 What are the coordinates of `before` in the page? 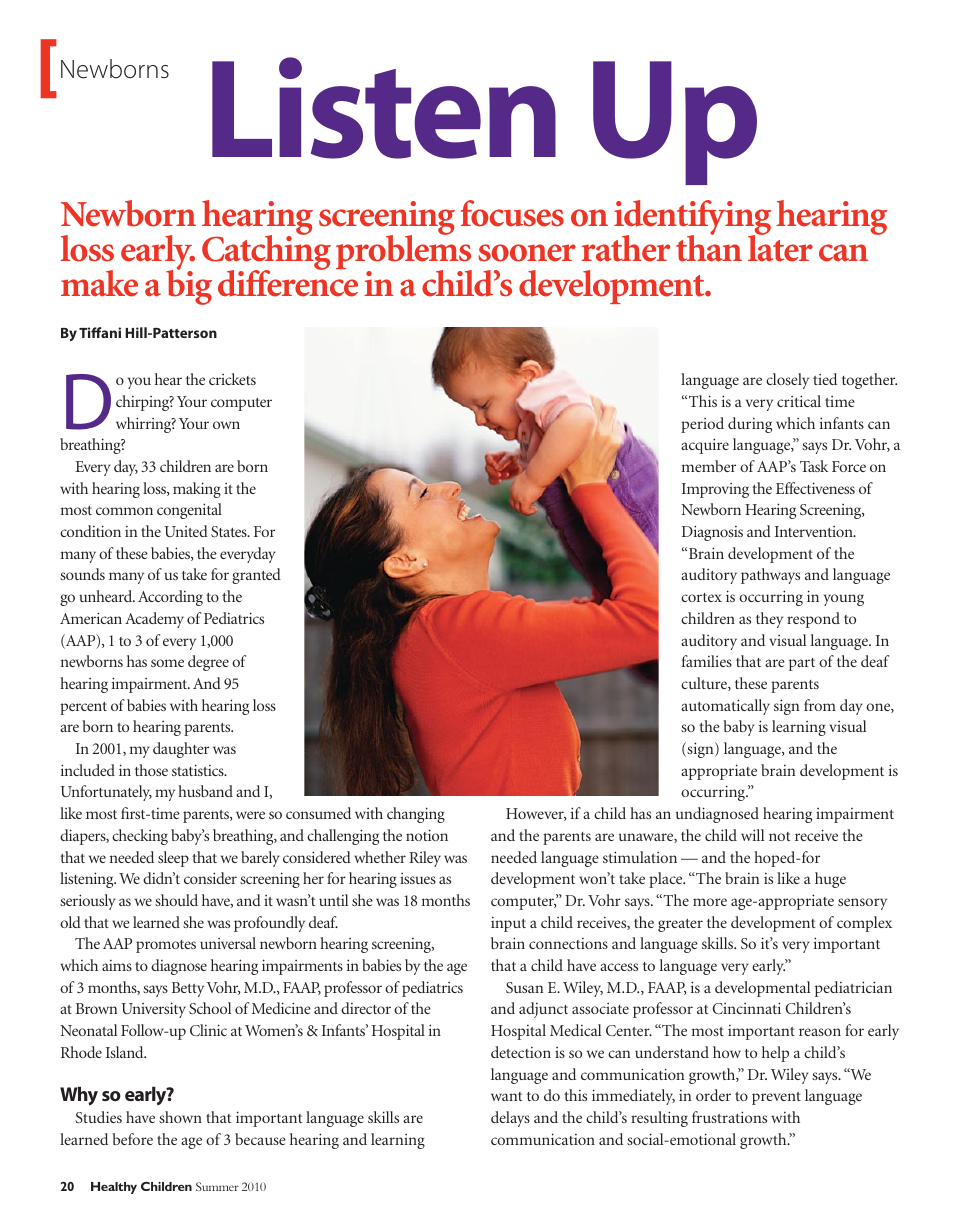 It's located at (132, 1139).
